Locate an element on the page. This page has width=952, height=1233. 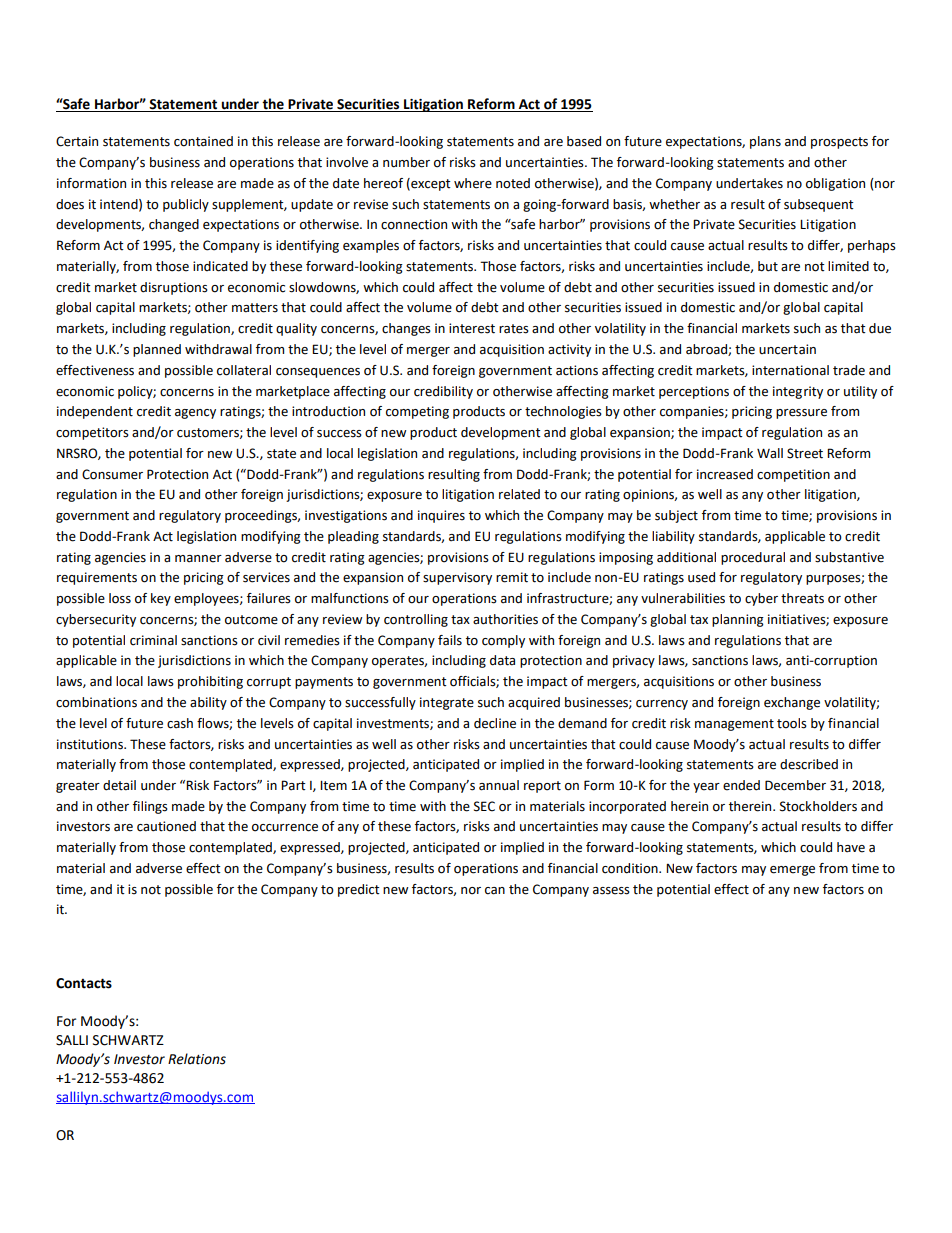
tools is located at coordinates (792, 723).
